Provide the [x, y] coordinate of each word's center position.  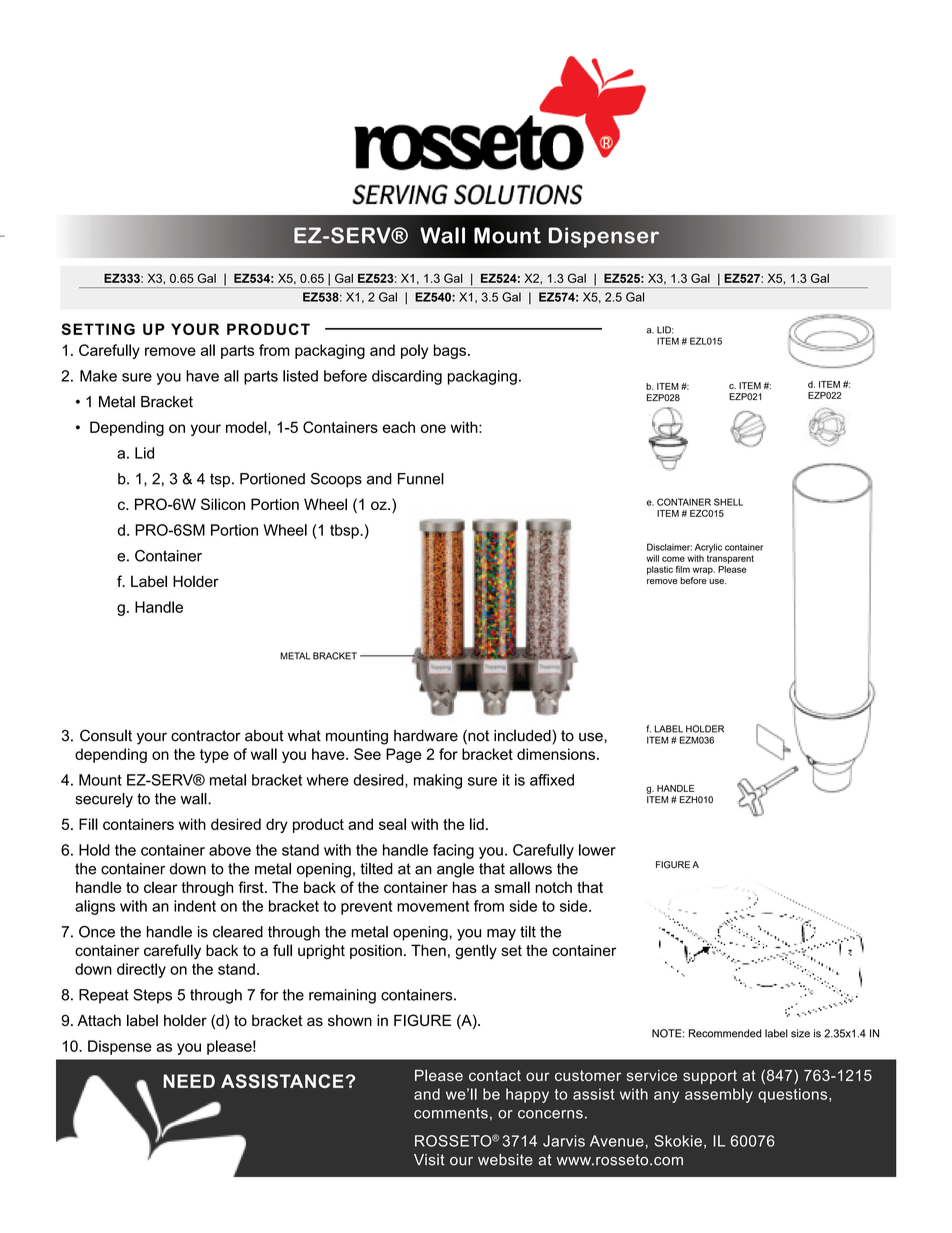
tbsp [345, 531]
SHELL [728, 502]
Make [98, 376]
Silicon [223, 504]
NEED [189, 1081]
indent [195, 906]
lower [597, 850]
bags [450, 351]
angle [455, 870]
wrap [703, 571]
